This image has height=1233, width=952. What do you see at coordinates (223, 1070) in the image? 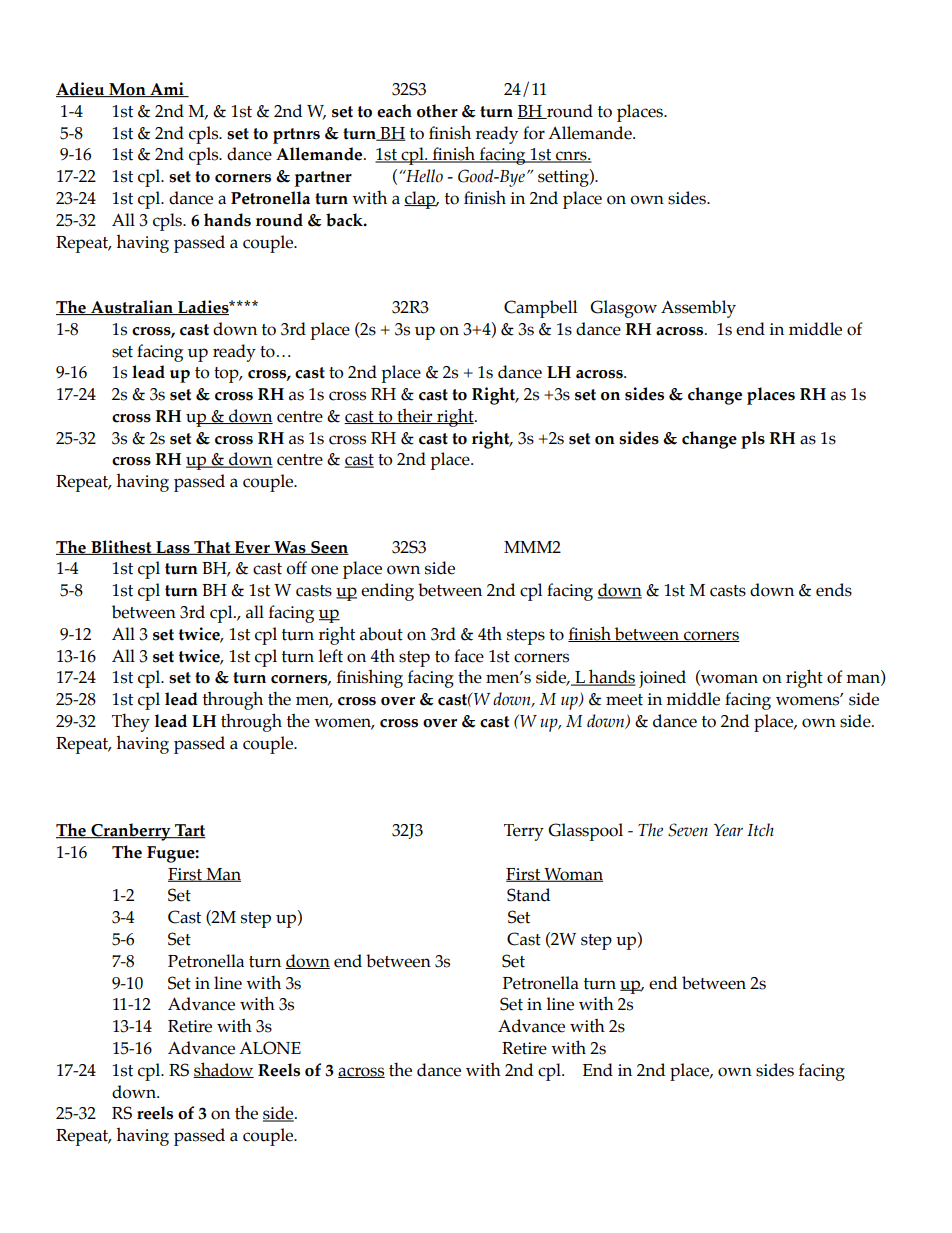
I see `shadow` at bounding box center [223, 1070].
